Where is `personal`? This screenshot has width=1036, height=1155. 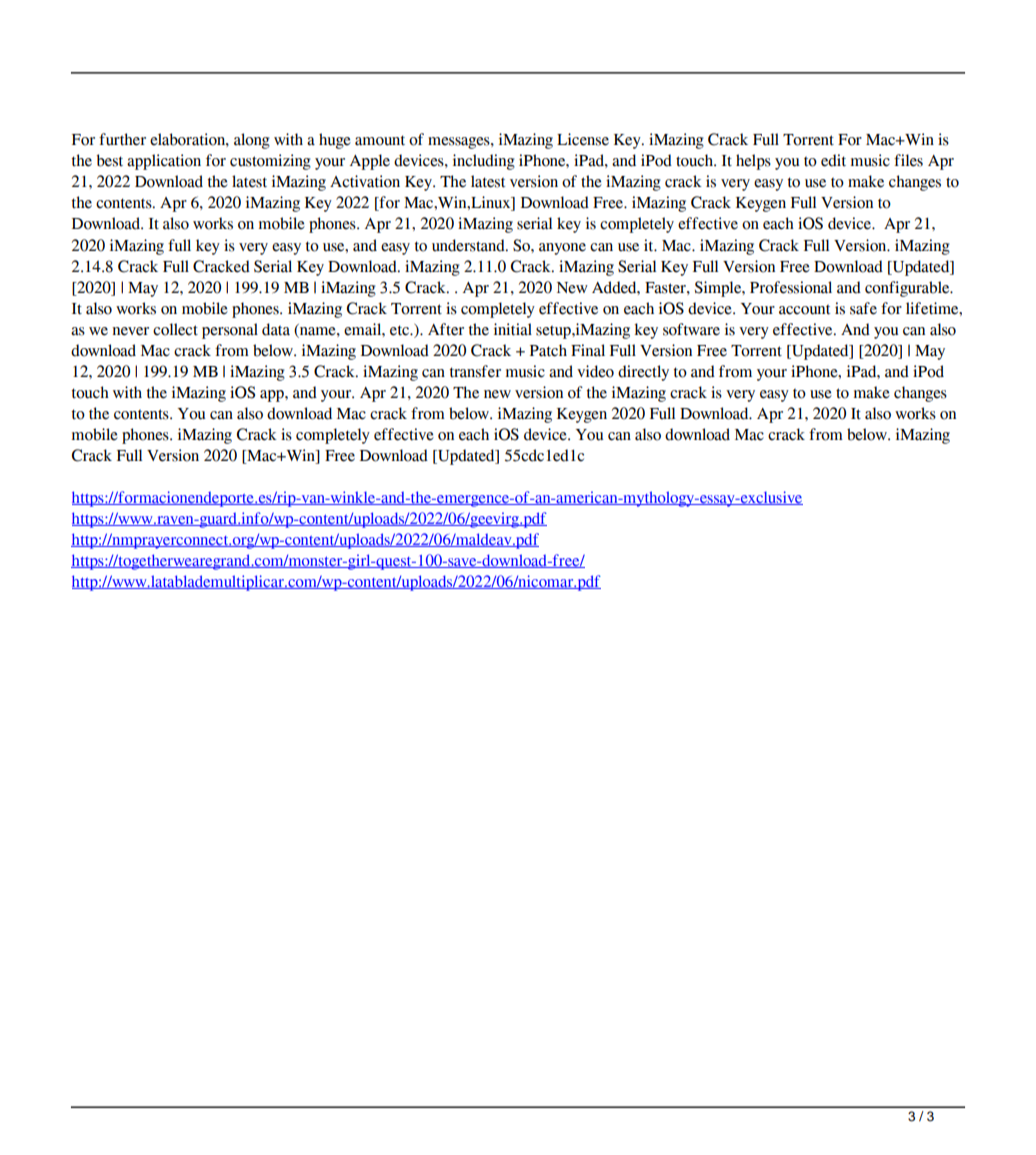 personal is located at coordinates (230, 331).
